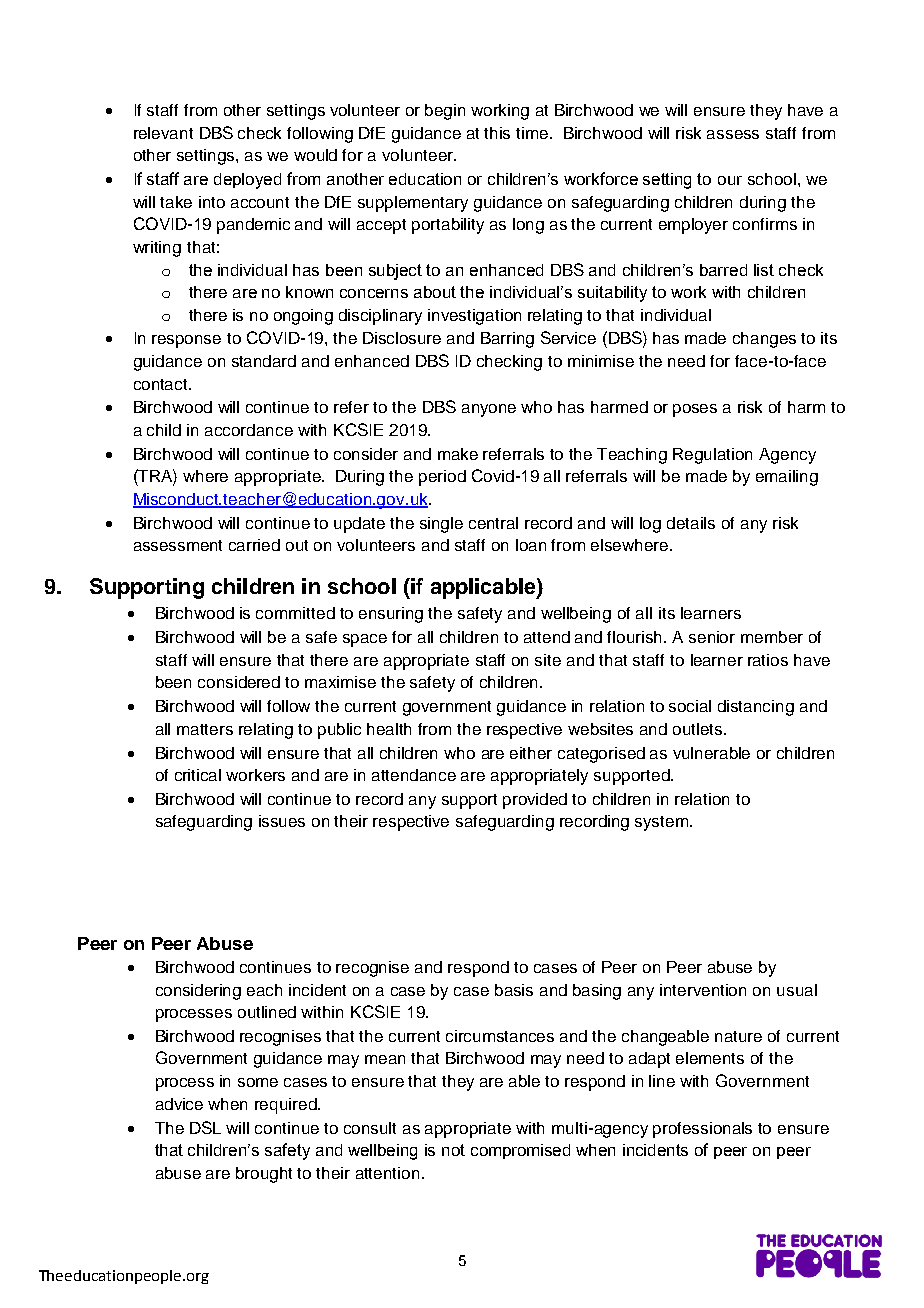 This screenshot has width=924, height=1308. What do you see at coordinates (247, 181) in the screenshot?
I see `deployed` at bounding box center [247, 181].
